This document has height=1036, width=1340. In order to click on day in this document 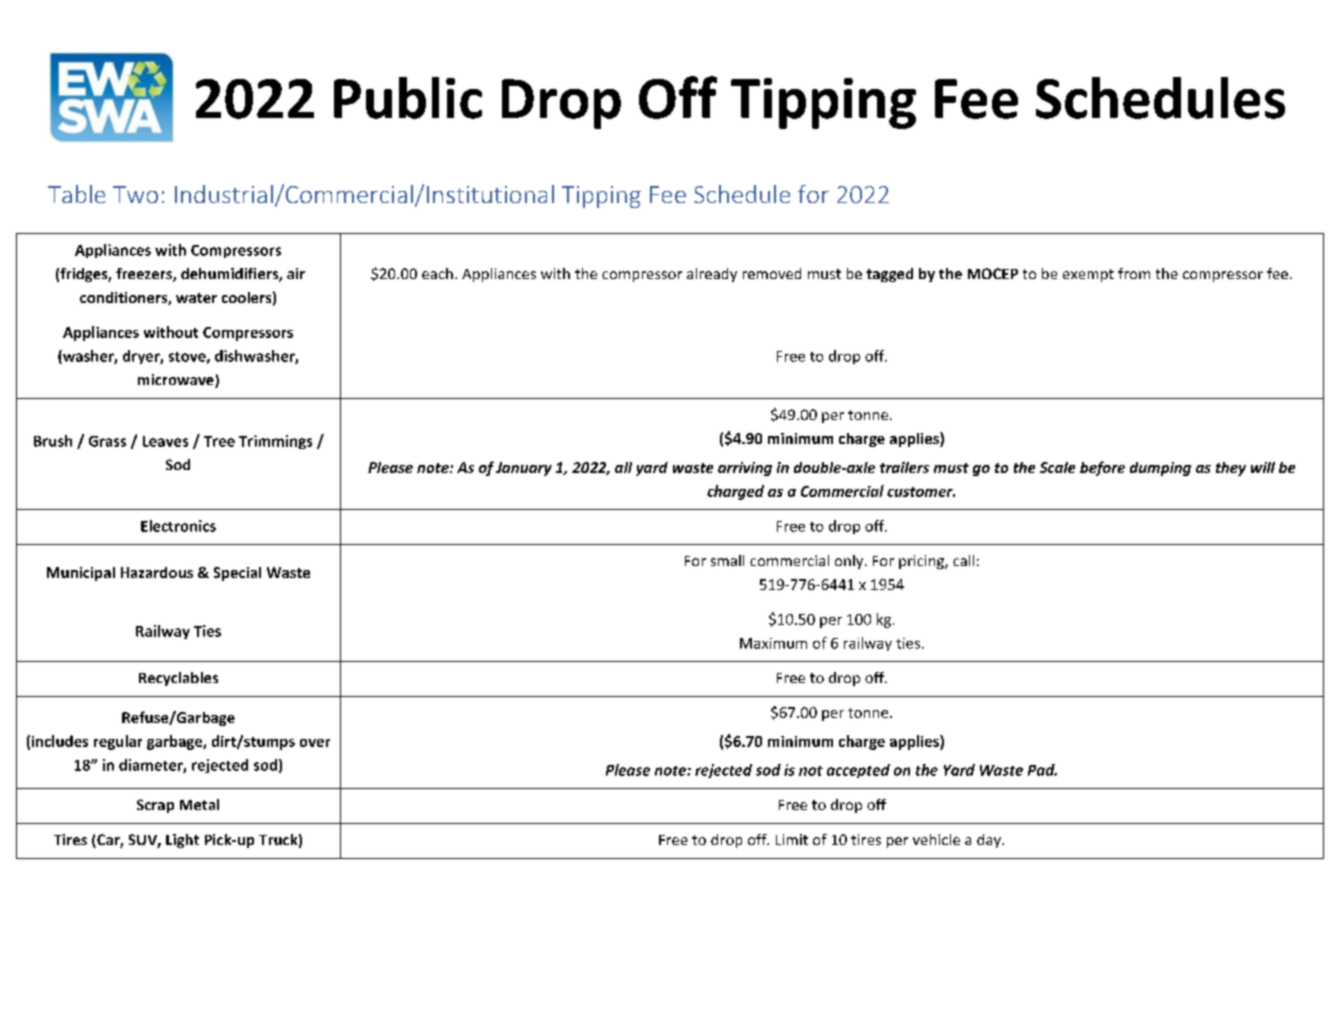, I will do `click(990, 841)`.
